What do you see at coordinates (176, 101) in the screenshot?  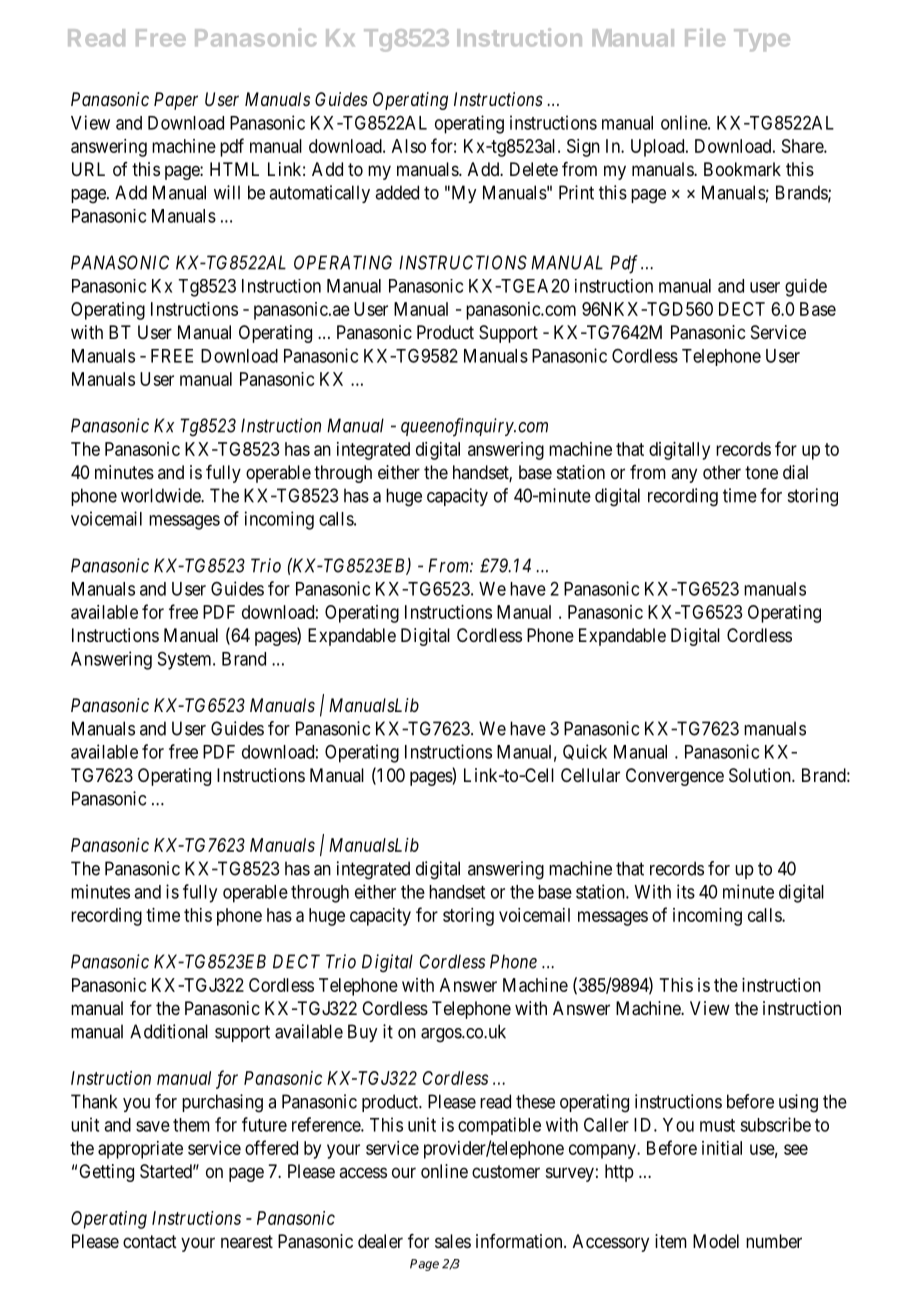 I see `Paper` at bounding box center [176, 101].
